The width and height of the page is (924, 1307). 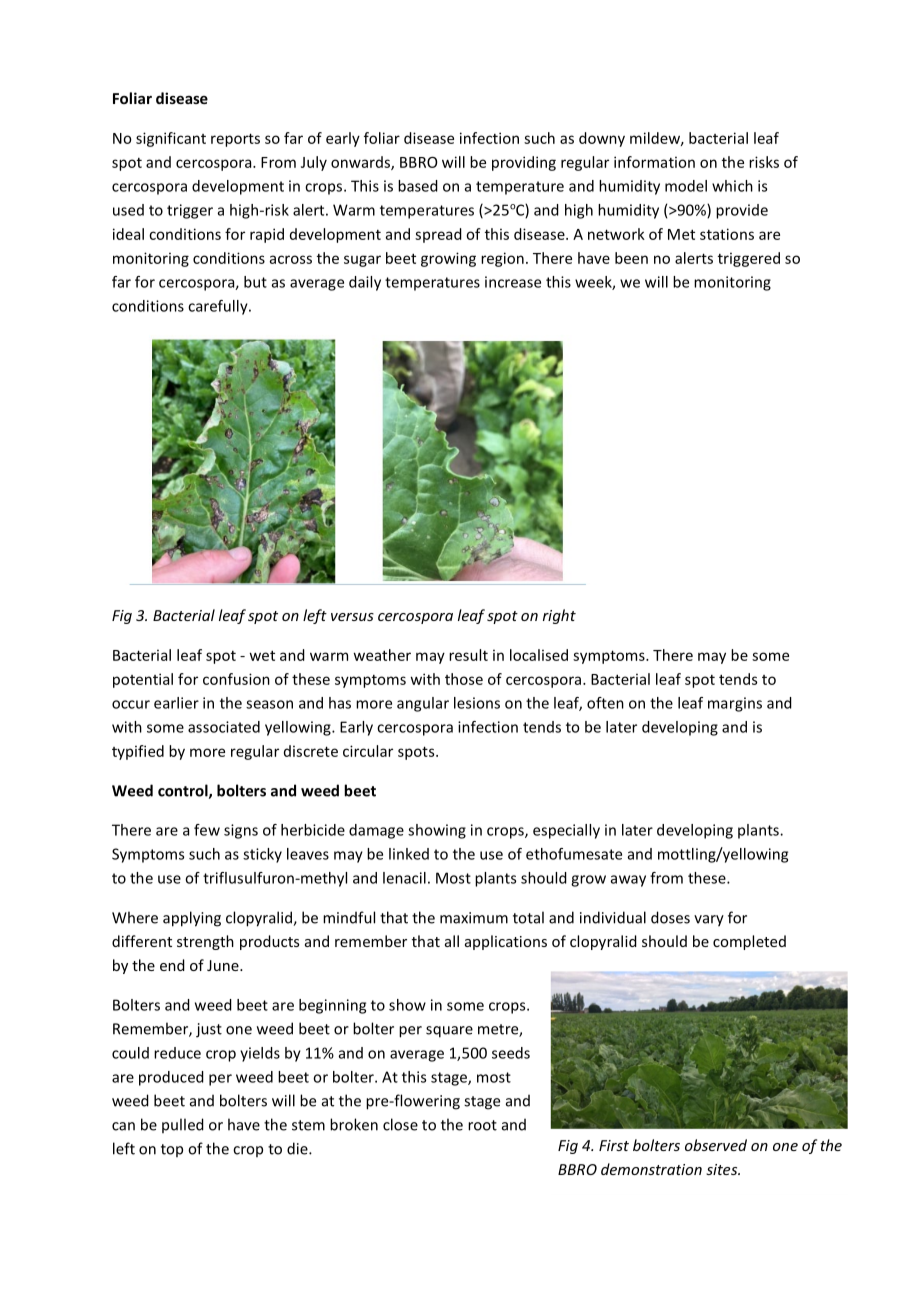 I want to click on margins, so click(x=735, y=704).
